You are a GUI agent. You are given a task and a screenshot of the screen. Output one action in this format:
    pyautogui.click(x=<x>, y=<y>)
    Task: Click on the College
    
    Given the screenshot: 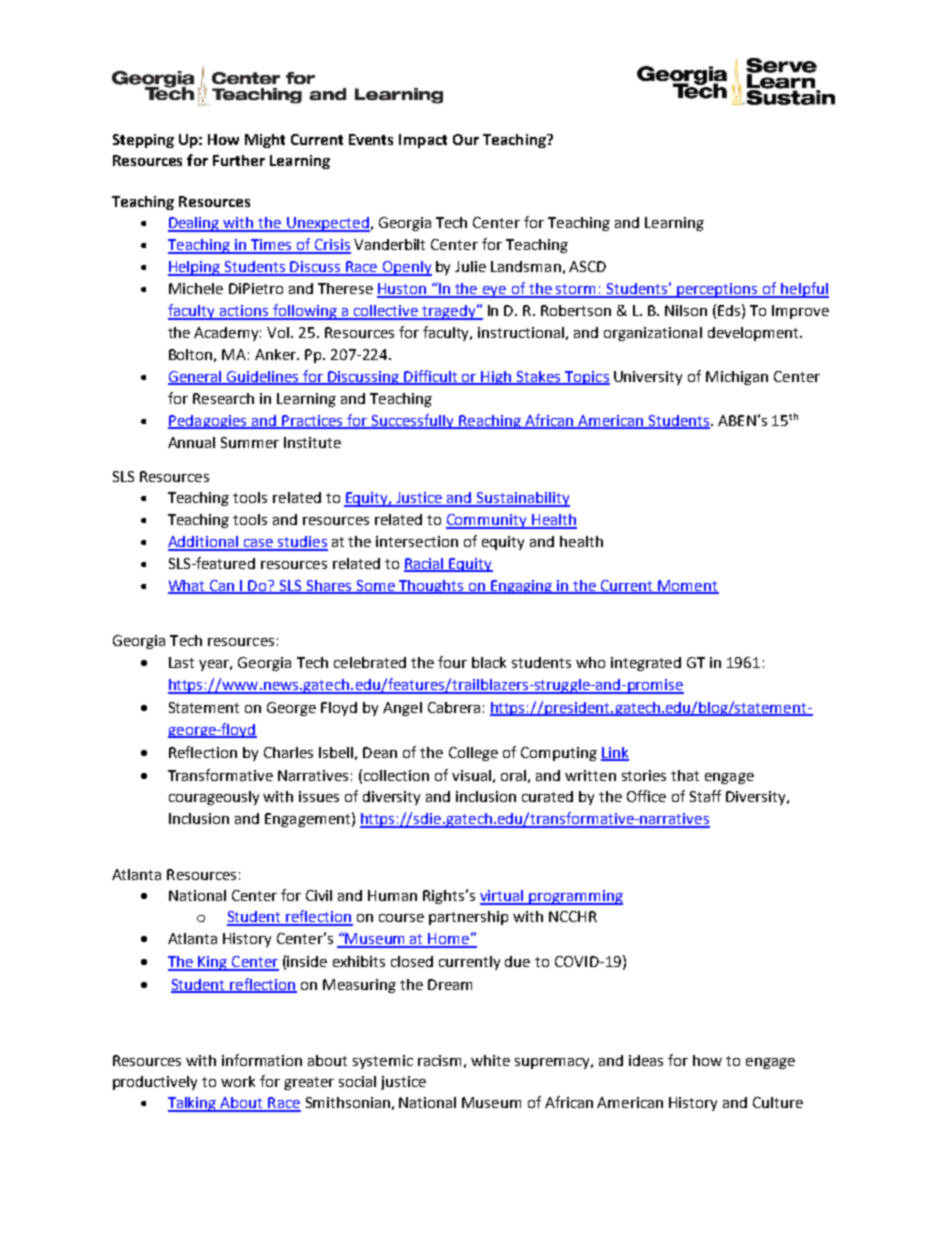 What is the action you would take?
    pyautogui.click(x=473, y=754)
